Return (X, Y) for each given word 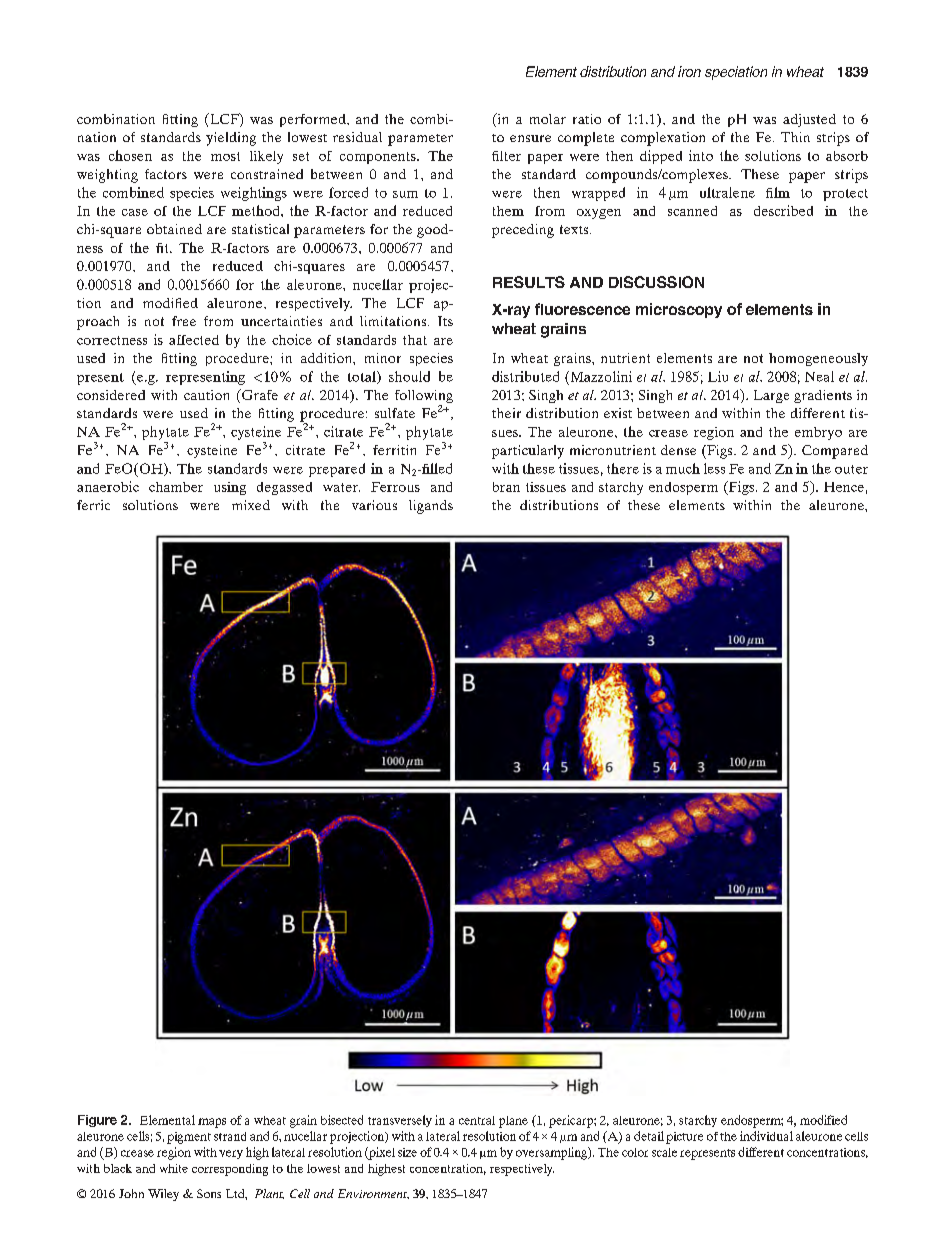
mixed (251, 505)
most (225, 156)
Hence (844, 487)
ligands (431, 507)
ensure (530, 138)
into (701, 155)
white (174, 1168)
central (477, 1120)
